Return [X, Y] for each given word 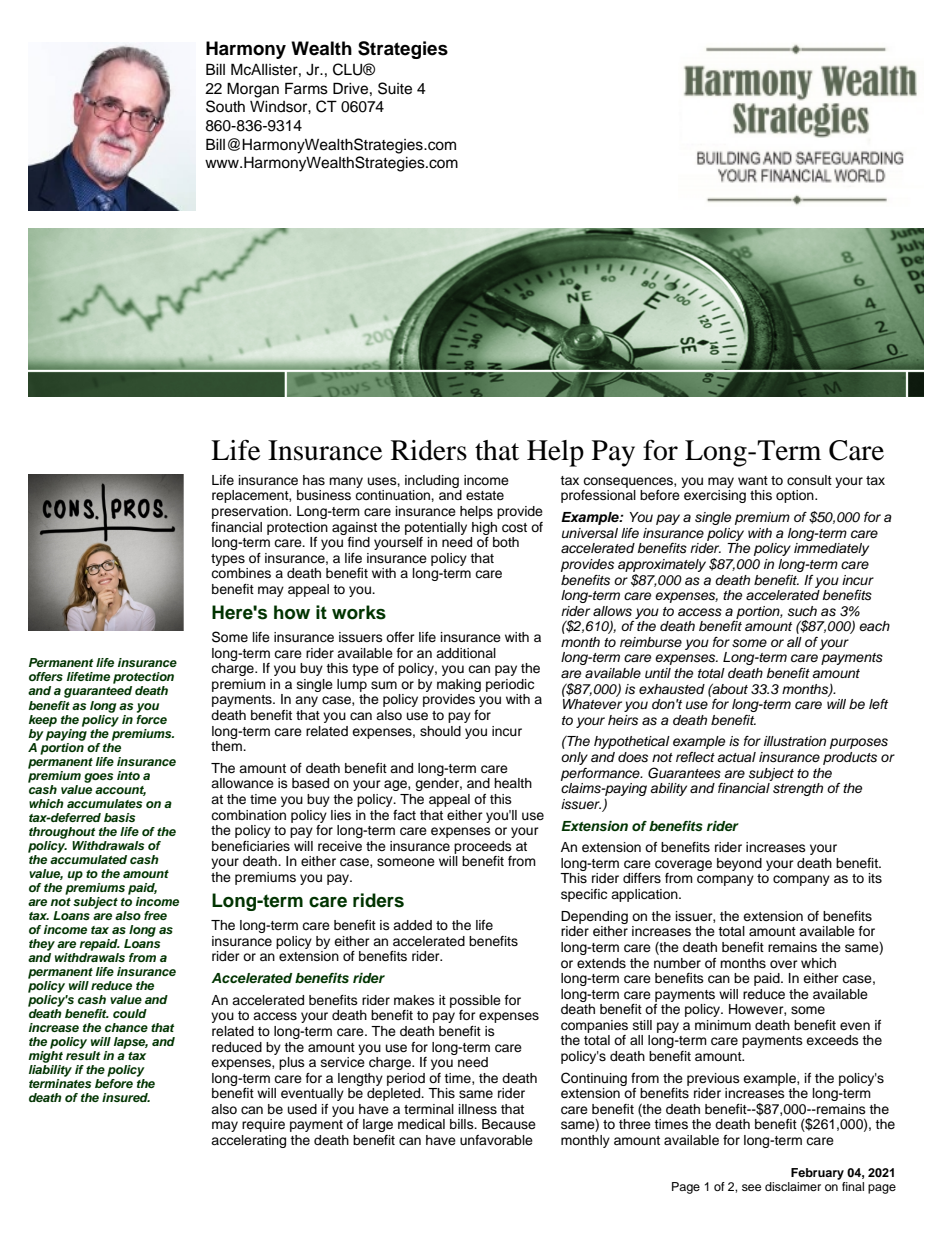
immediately [831, 549]
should [440, 731]
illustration [795, 741]
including [432, 481]
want [753, 480]
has [314, 480]
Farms [306, 88]
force [151, 718]
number [677, 963]
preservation [251, 512]
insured [126, 1097]
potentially [436, 528]
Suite [395, 88]
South [225, 106]
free [155, 915]
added [412, 925]
